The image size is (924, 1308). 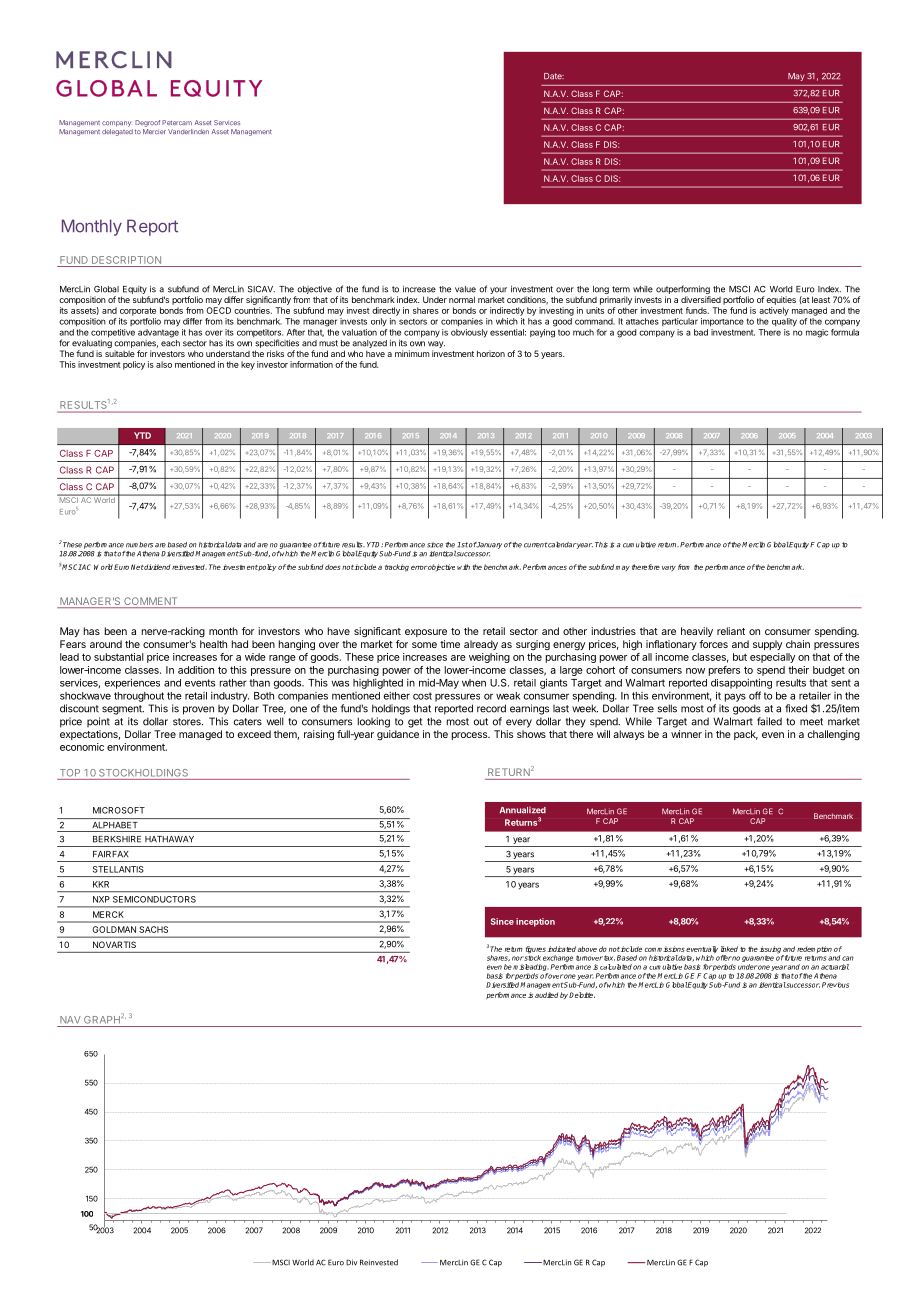 I want to click on value, so click(x=465, y=289).
